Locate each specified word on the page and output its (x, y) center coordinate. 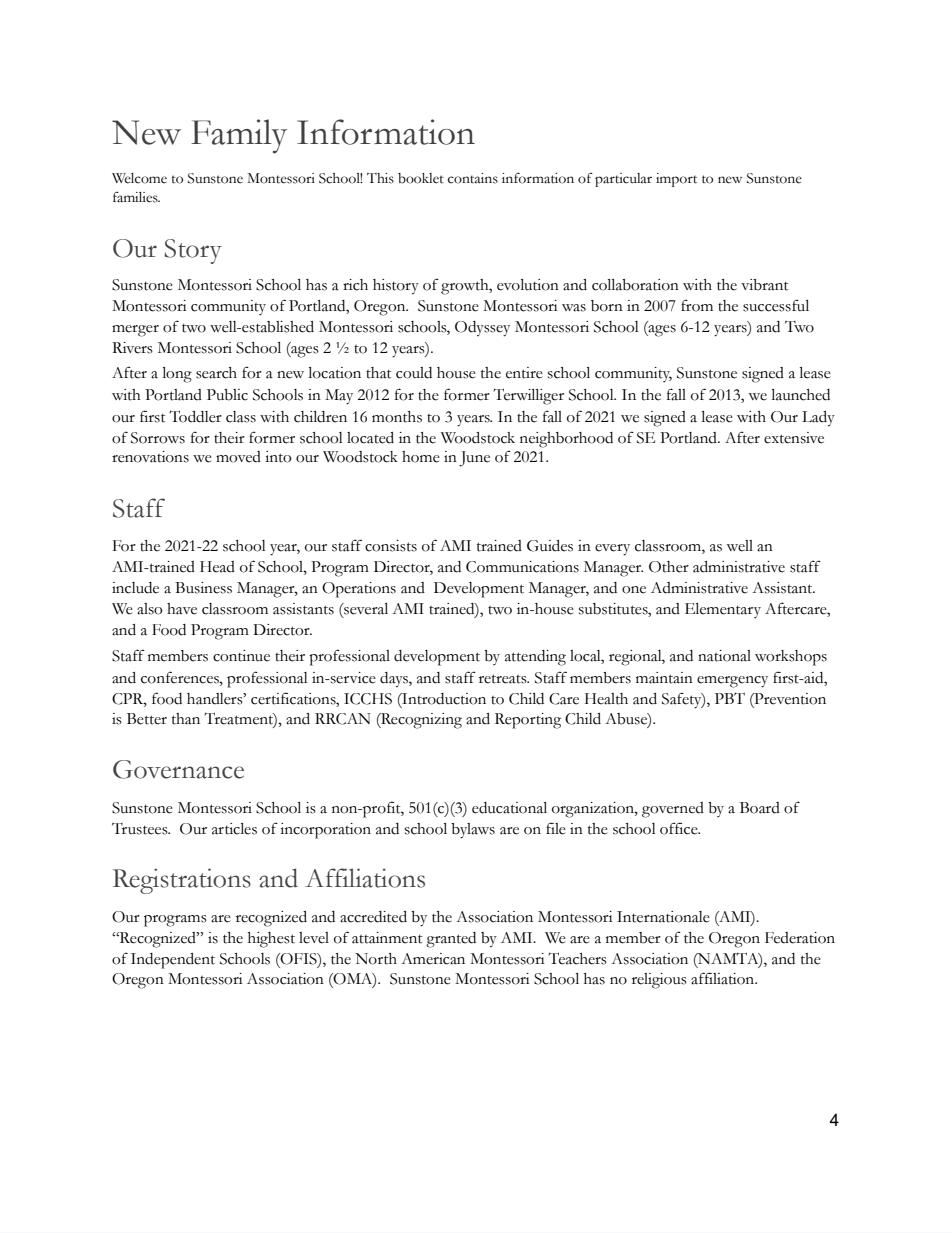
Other (669, 567)
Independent (173, 961)
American (433, 959)
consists (391, 546)
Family (239, 136)
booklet (421, 178)
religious (659, 981)
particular (623, 180)
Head (217, 567)
